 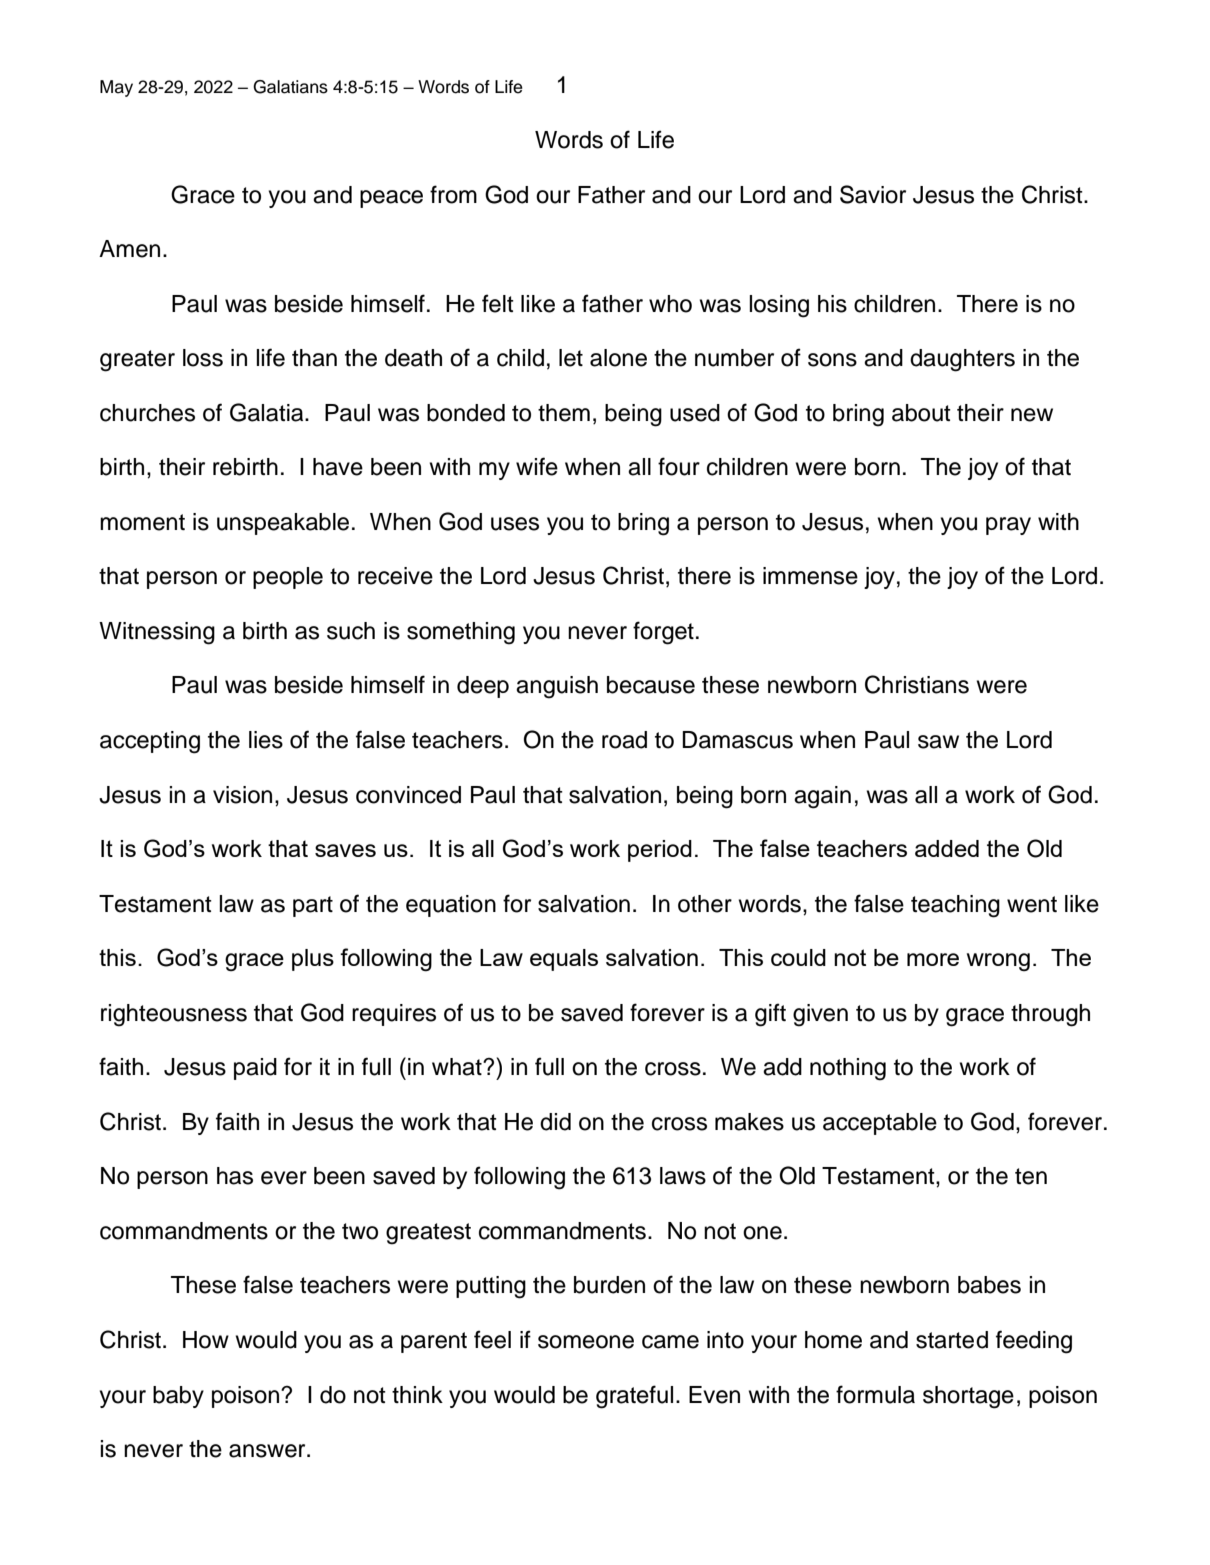 What do you see at coordinates (116, 88) in the screenshot?
I see `May` at bounding box center [116, 88].
